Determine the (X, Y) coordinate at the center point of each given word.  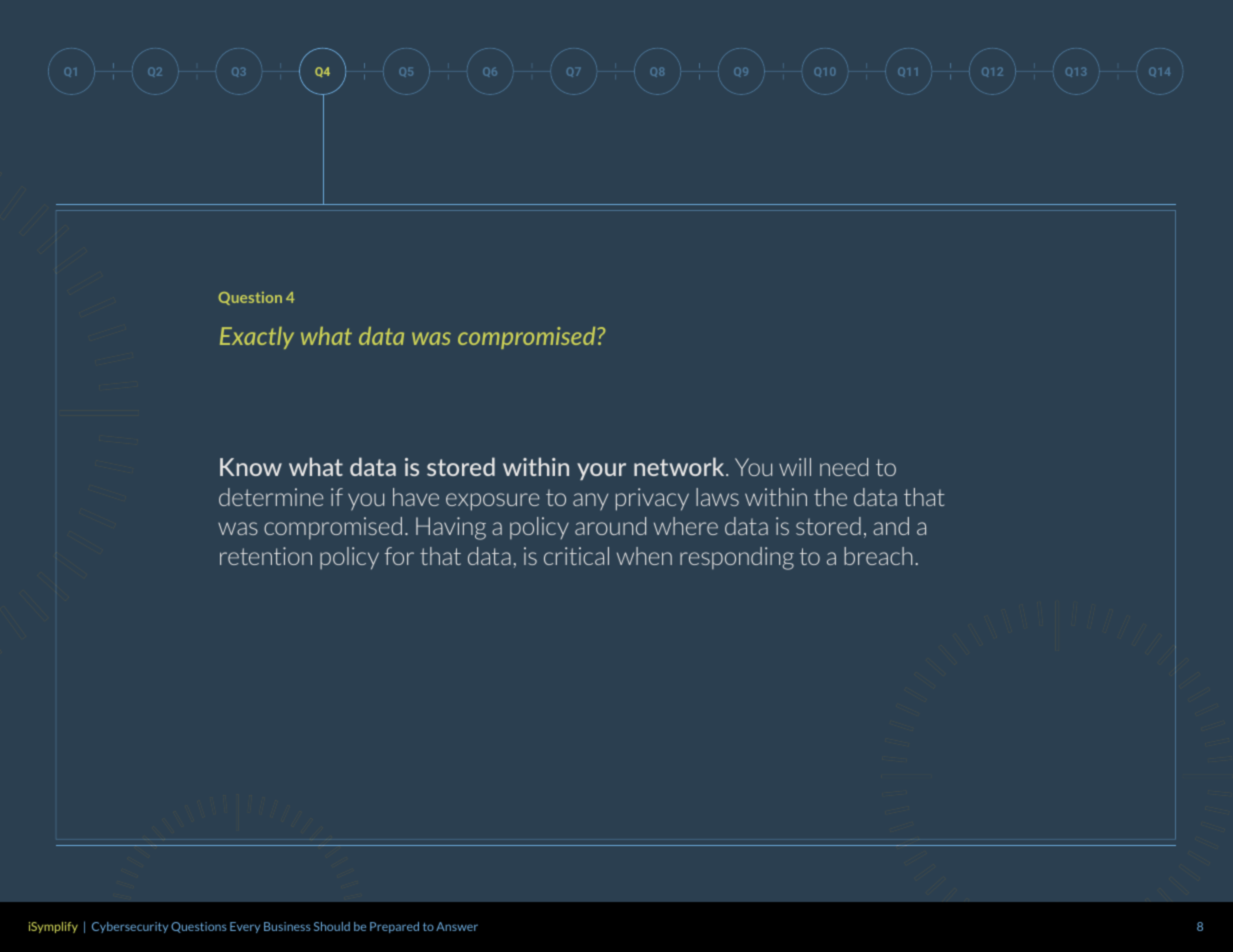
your (601, 471)
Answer (457, 926)
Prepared (394, 927)
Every (245, 927)
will (795, 467)
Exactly (257, 338)
